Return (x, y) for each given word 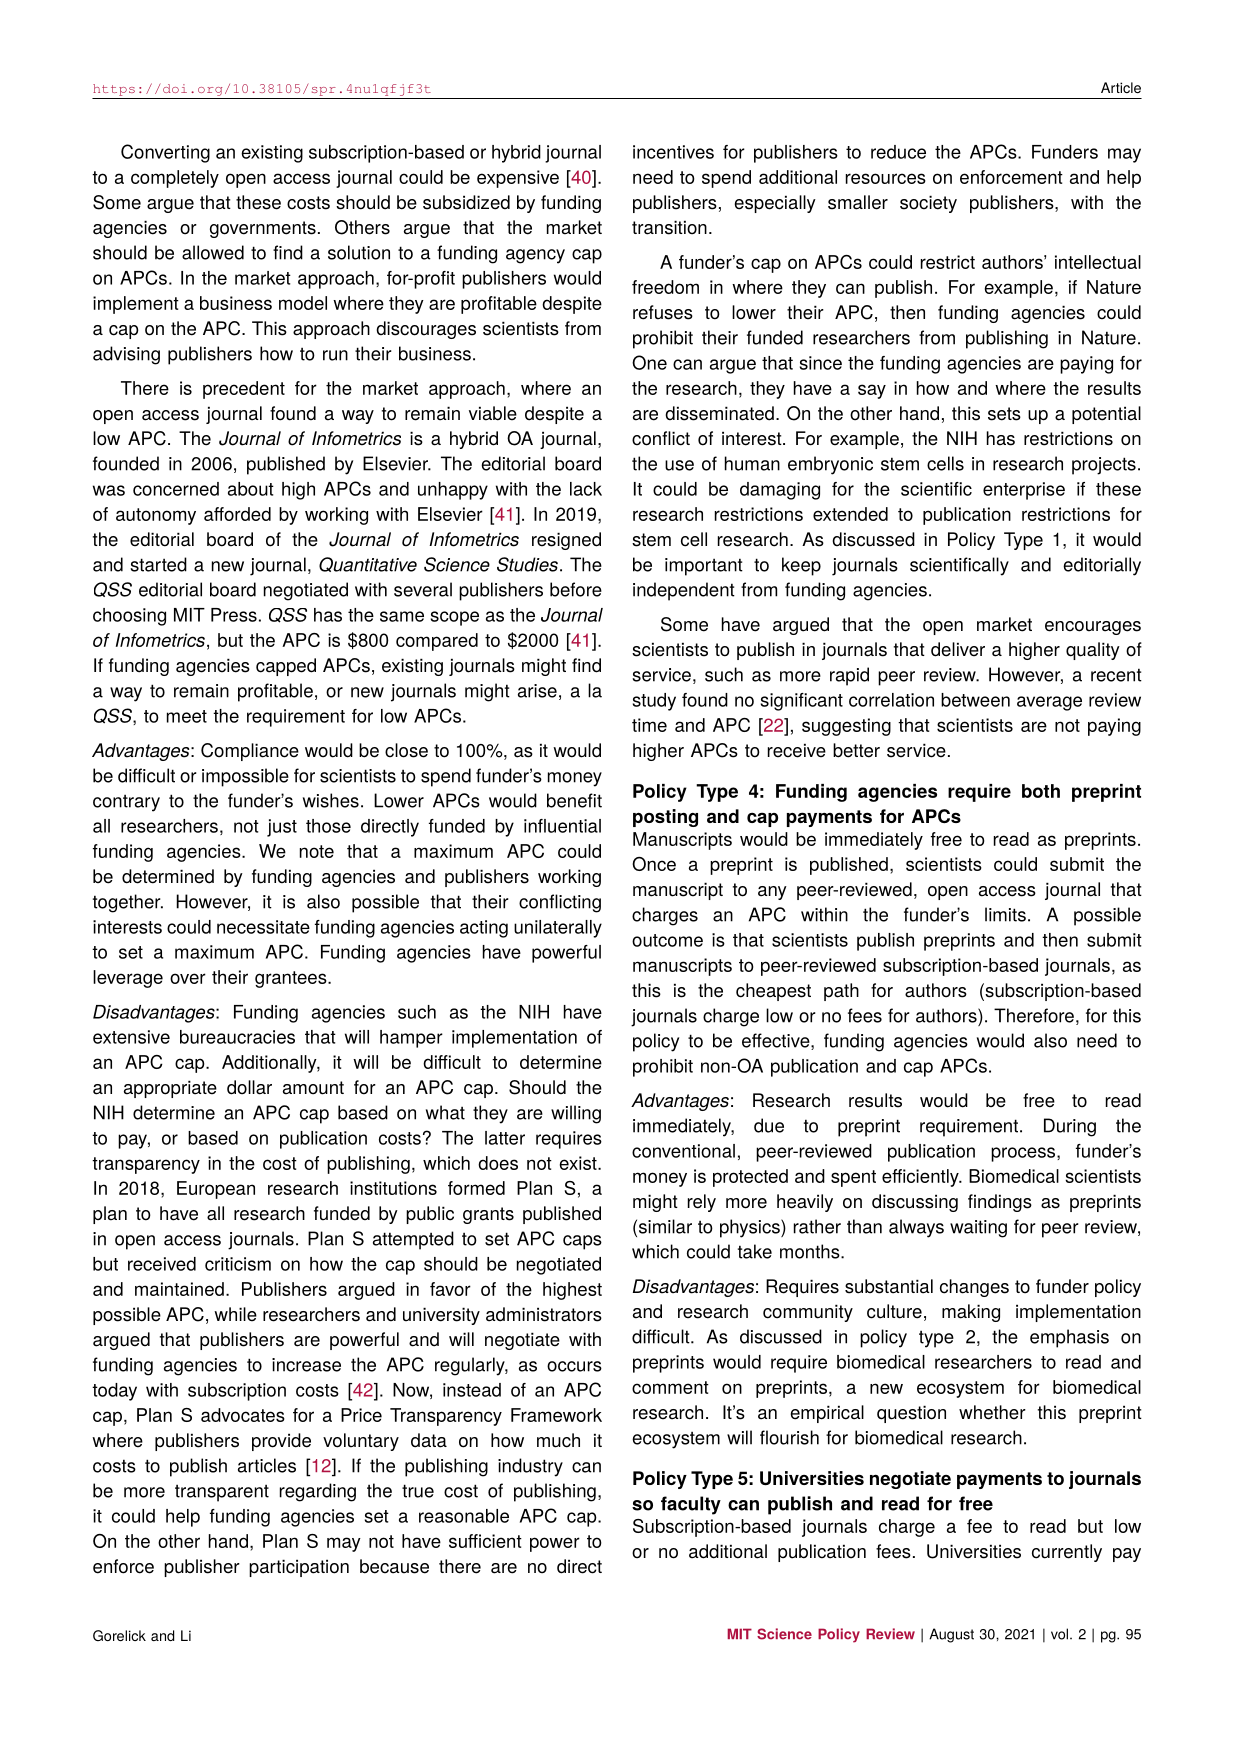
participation (299, 1568)
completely (175, 179)
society (928, 204)
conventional (683, 1151)
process (1024, 1154)
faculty (691, 1505)
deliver (958, 649)
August (951, 1635)
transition (669, 227)
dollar (249, 1087)
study (654, 702)
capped (286, 667)
